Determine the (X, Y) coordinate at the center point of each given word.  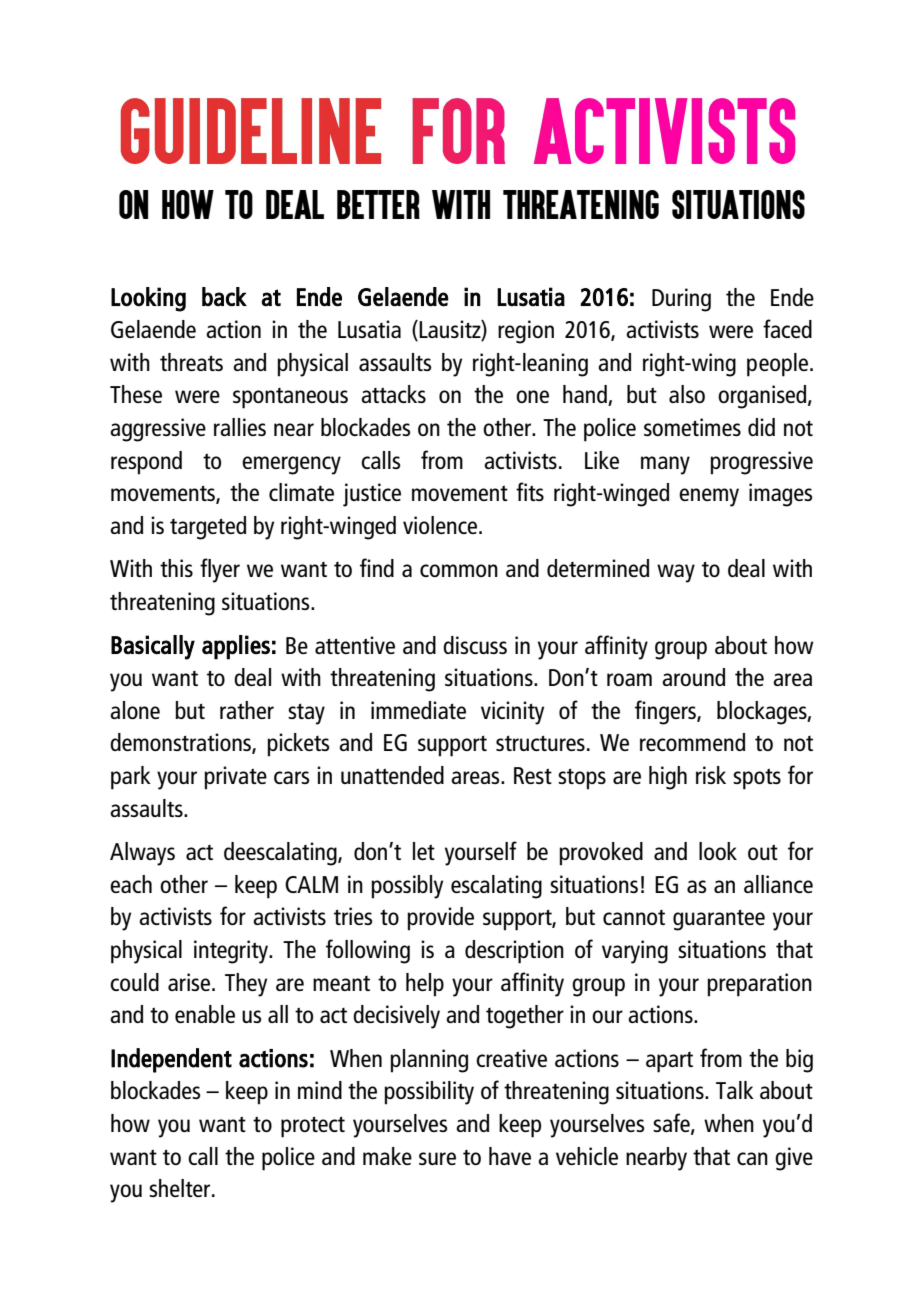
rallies (240, 427)
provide (440, 919)
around (693, 677)
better (378, 204)
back (224, 297)
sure (437, 1158)
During (681, 300)
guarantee (719, 920)
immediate (418, 710)
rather (247, 710)
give (794, 1159)
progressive (761, 463)
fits (530, 491)
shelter (181, 1188)
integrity (232, 952)
